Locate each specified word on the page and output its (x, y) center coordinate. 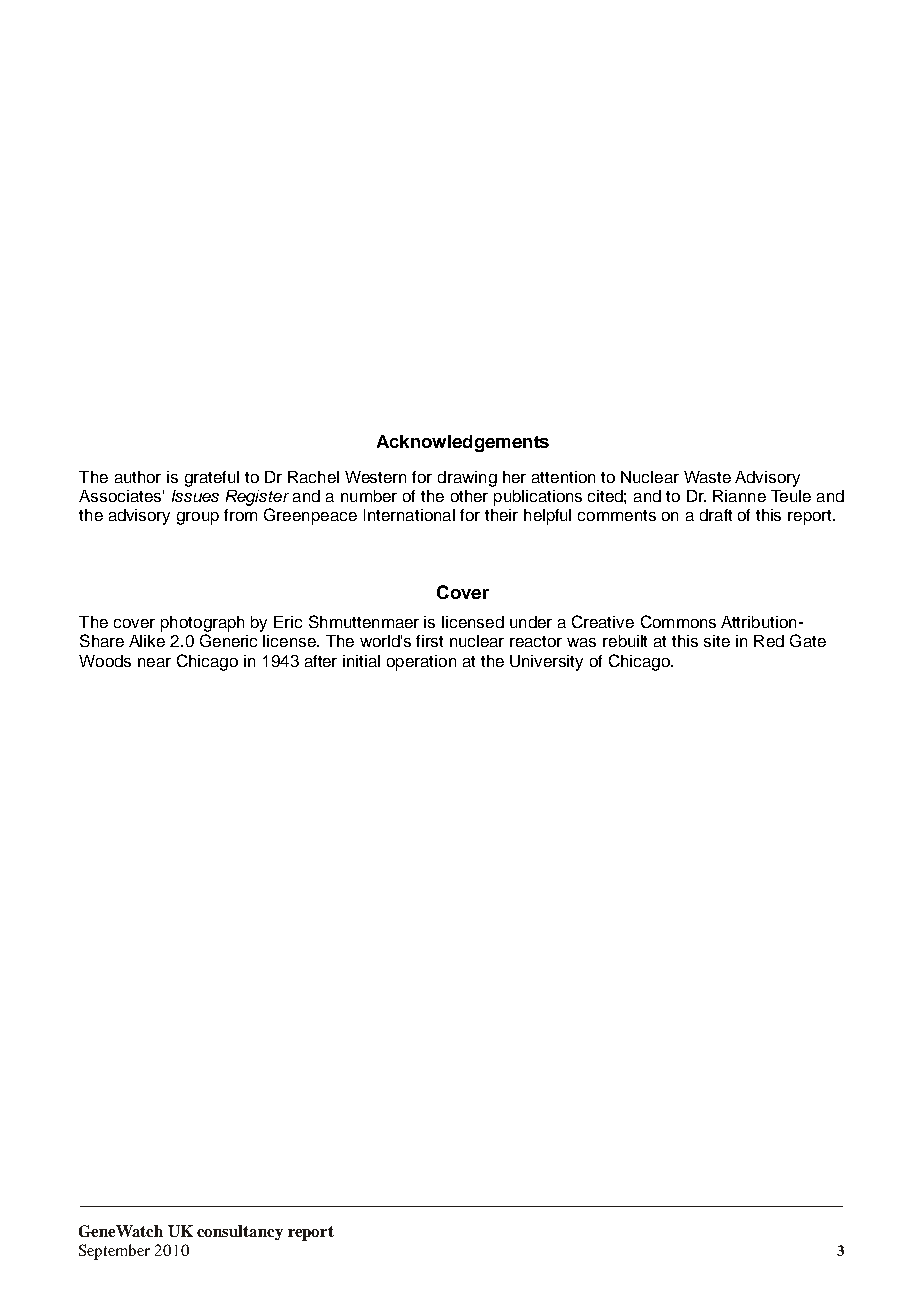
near (154, 662)
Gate (808, 640)
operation (421, 663)
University (546, 663)
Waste (707, 477)
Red (769, 641)
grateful (212, 479)
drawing (467, 479)
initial (361, 661)
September (114, 1252)
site (717, 641)
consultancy (240, 1232)
